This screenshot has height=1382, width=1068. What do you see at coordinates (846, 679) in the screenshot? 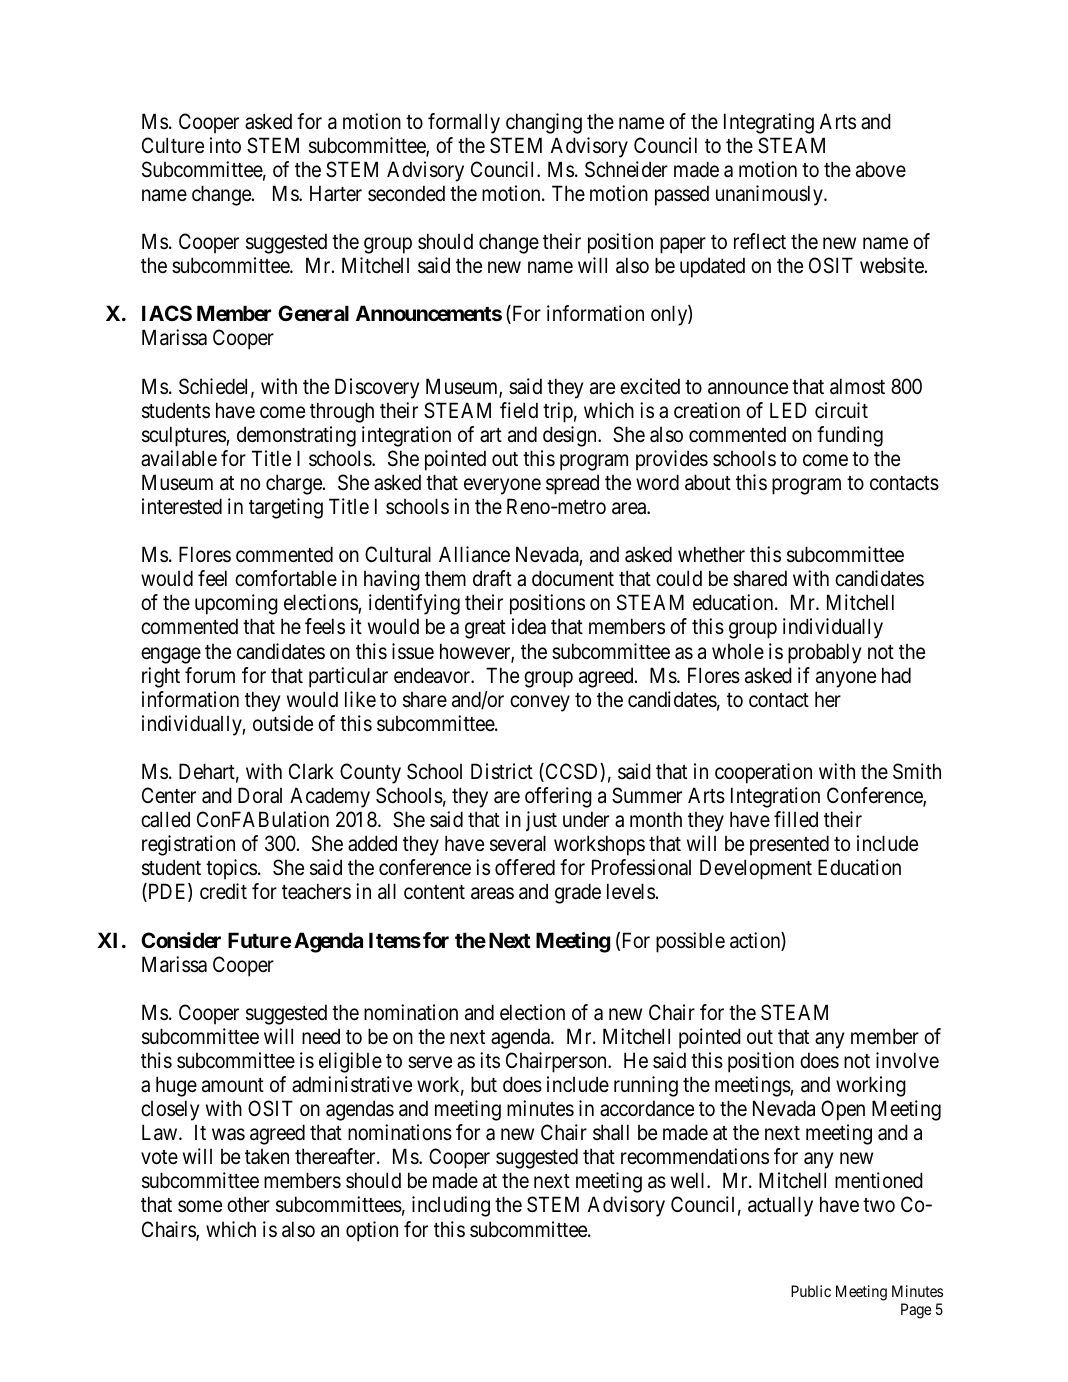
I see `anyone` at bounding box center [846, 679].
